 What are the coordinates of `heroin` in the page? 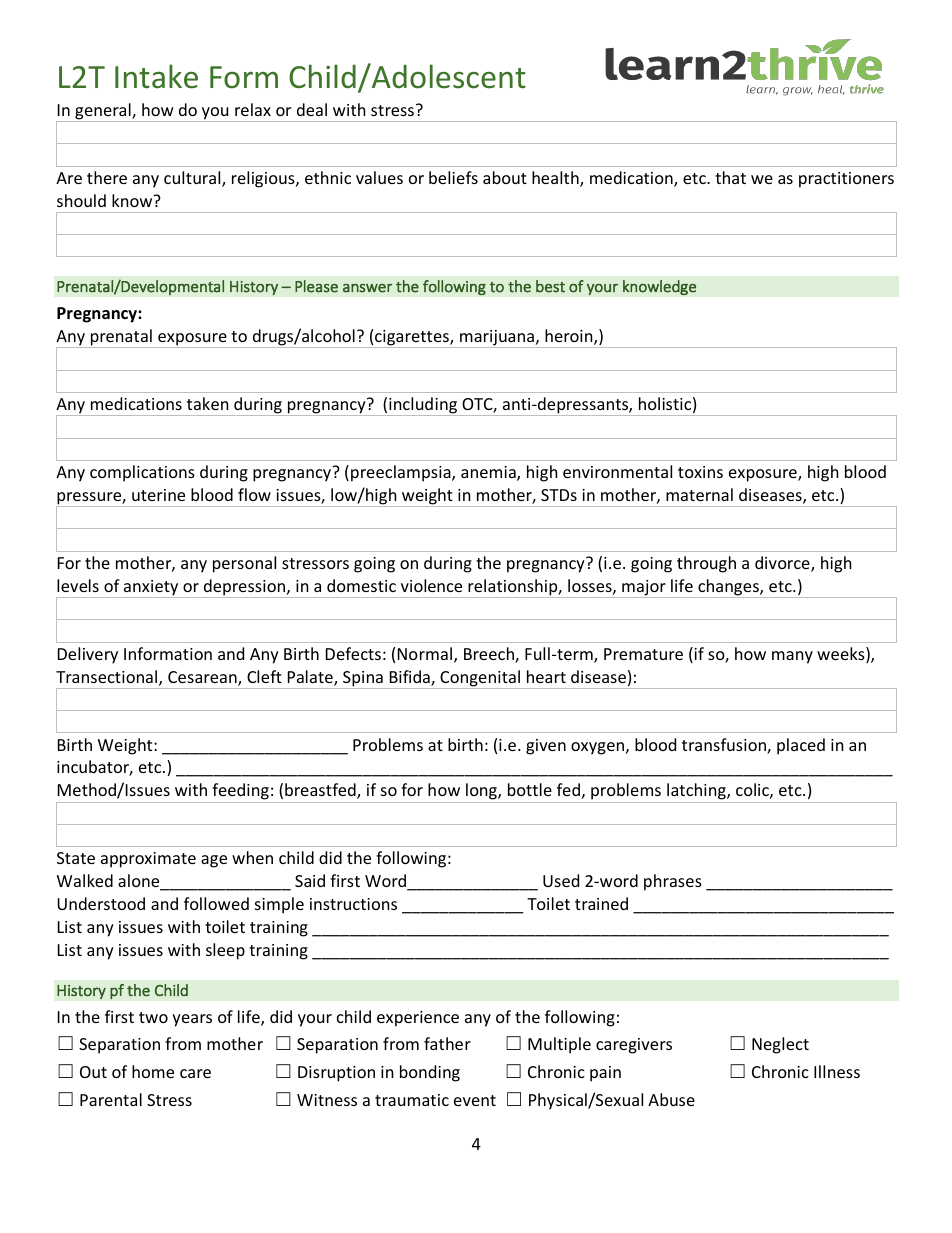 It's located at (570, 337).
